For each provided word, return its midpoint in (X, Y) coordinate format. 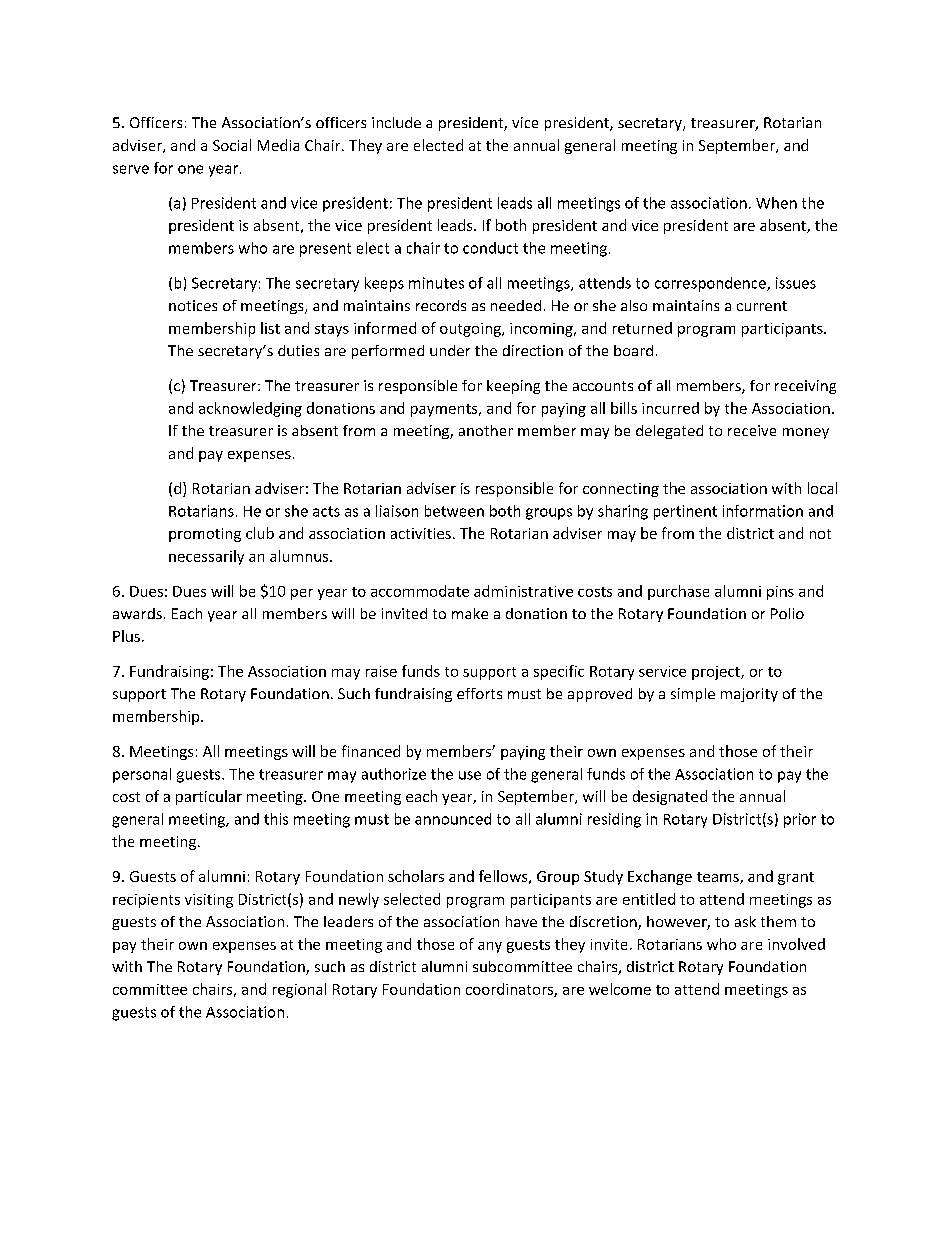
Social (232, 145)
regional (299, 990)
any (490, 947)
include (396, 122)
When (776, 203)
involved (796, 944)
